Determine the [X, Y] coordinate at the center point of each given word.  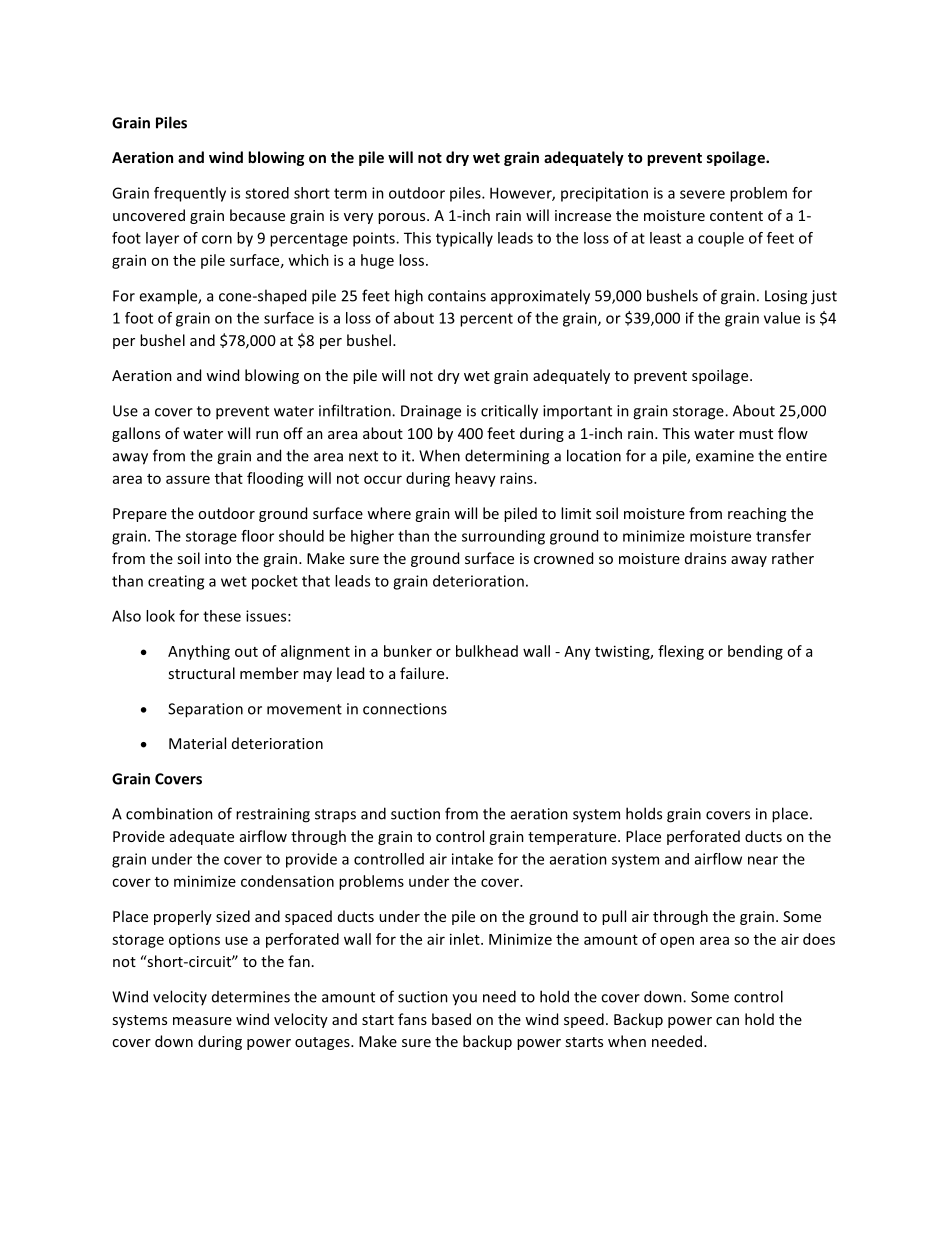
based [451, 1019]
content [736, 216]
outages [323, 1043]
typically [464, 239]
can [727, 1021]
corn [217, 239]
